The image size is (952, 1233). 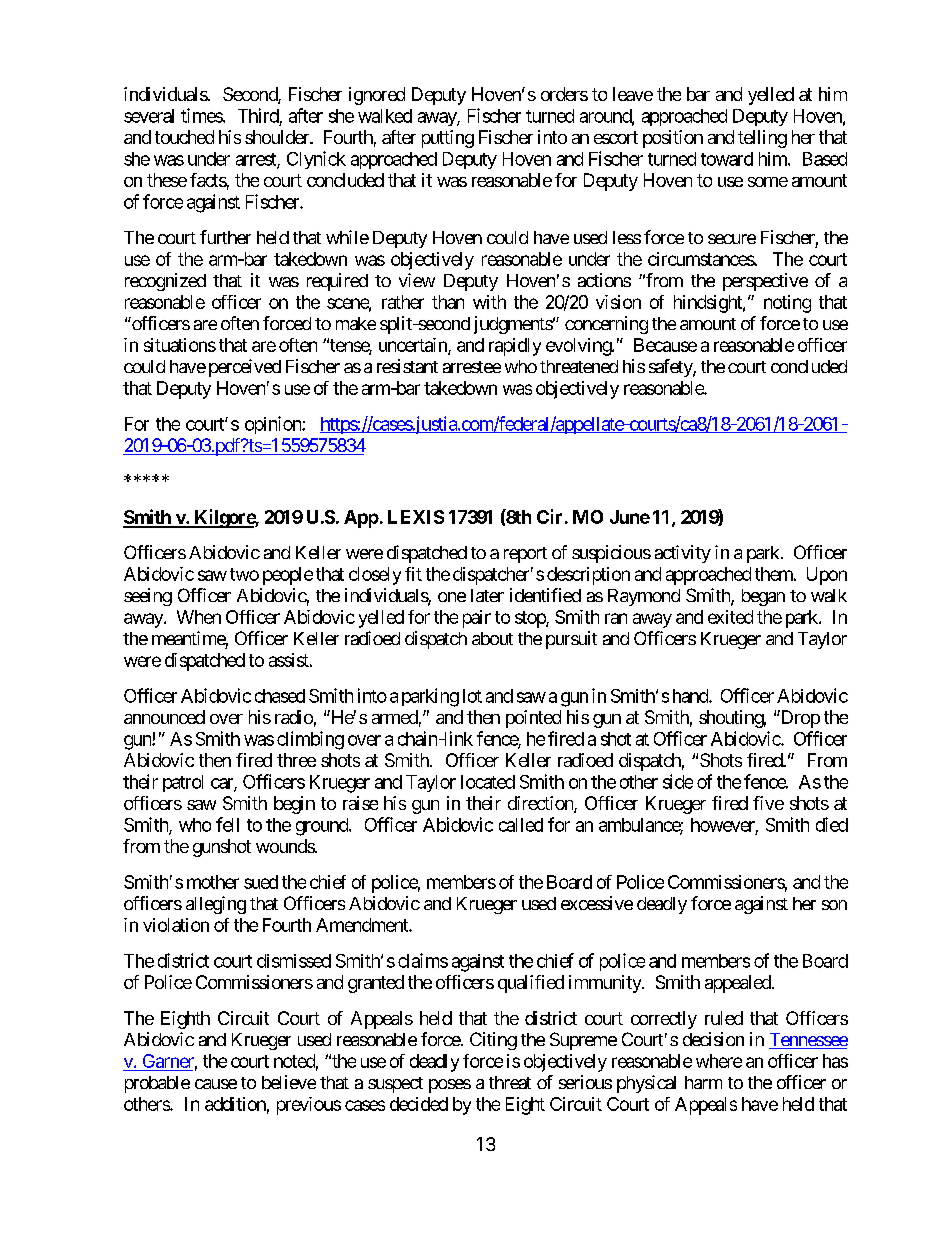 What do you see at coordinates (289, 1082) in the screenshot?
I see `believe` at bounding box center [289, 1082].
